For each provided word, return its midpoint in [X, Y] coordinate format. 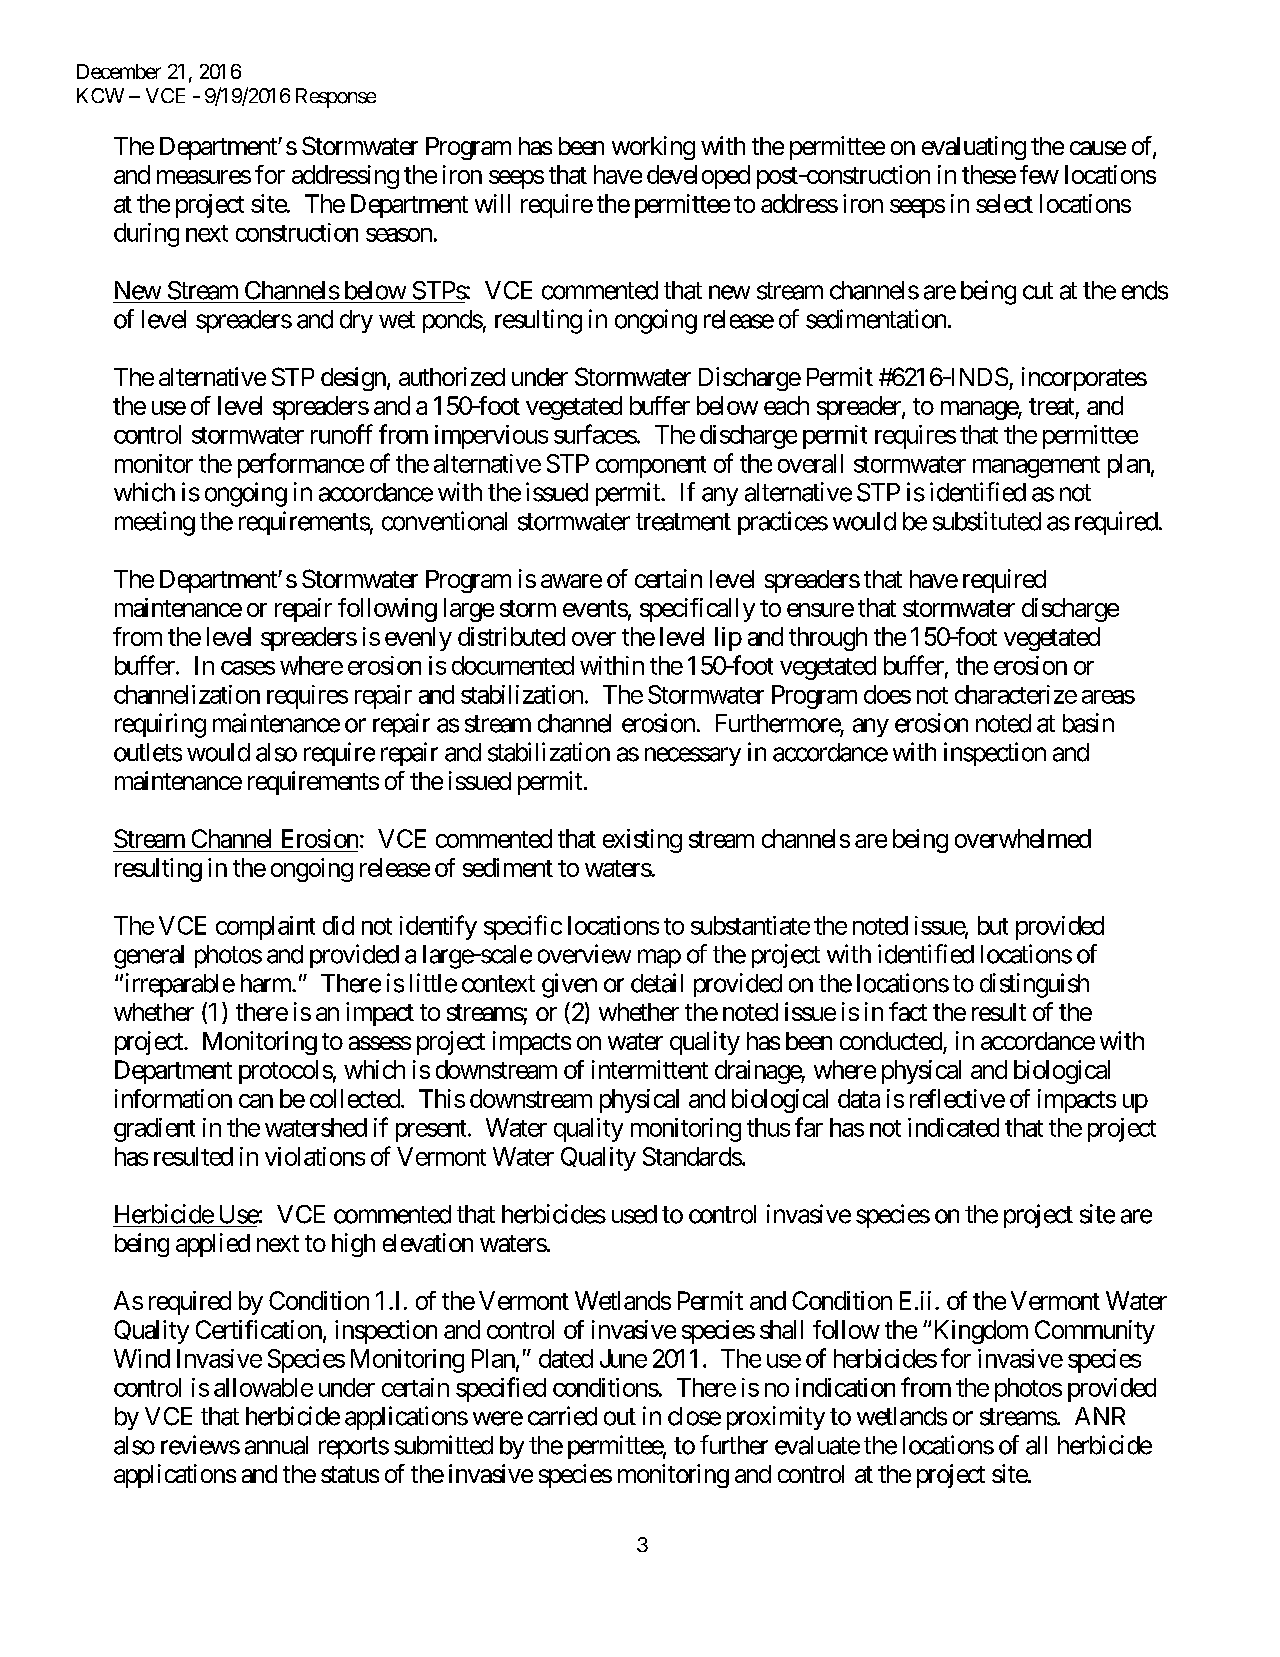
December [119, 71]
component [651, 467]
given [569, 985]
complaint [265, 928]
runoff [342, 434]
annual [276, 1445]
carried [562, 1416]
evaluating [974, 148]
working [653, 148]
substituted [987, 521]
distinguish [1034, 985]
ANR [1100, 1416]
